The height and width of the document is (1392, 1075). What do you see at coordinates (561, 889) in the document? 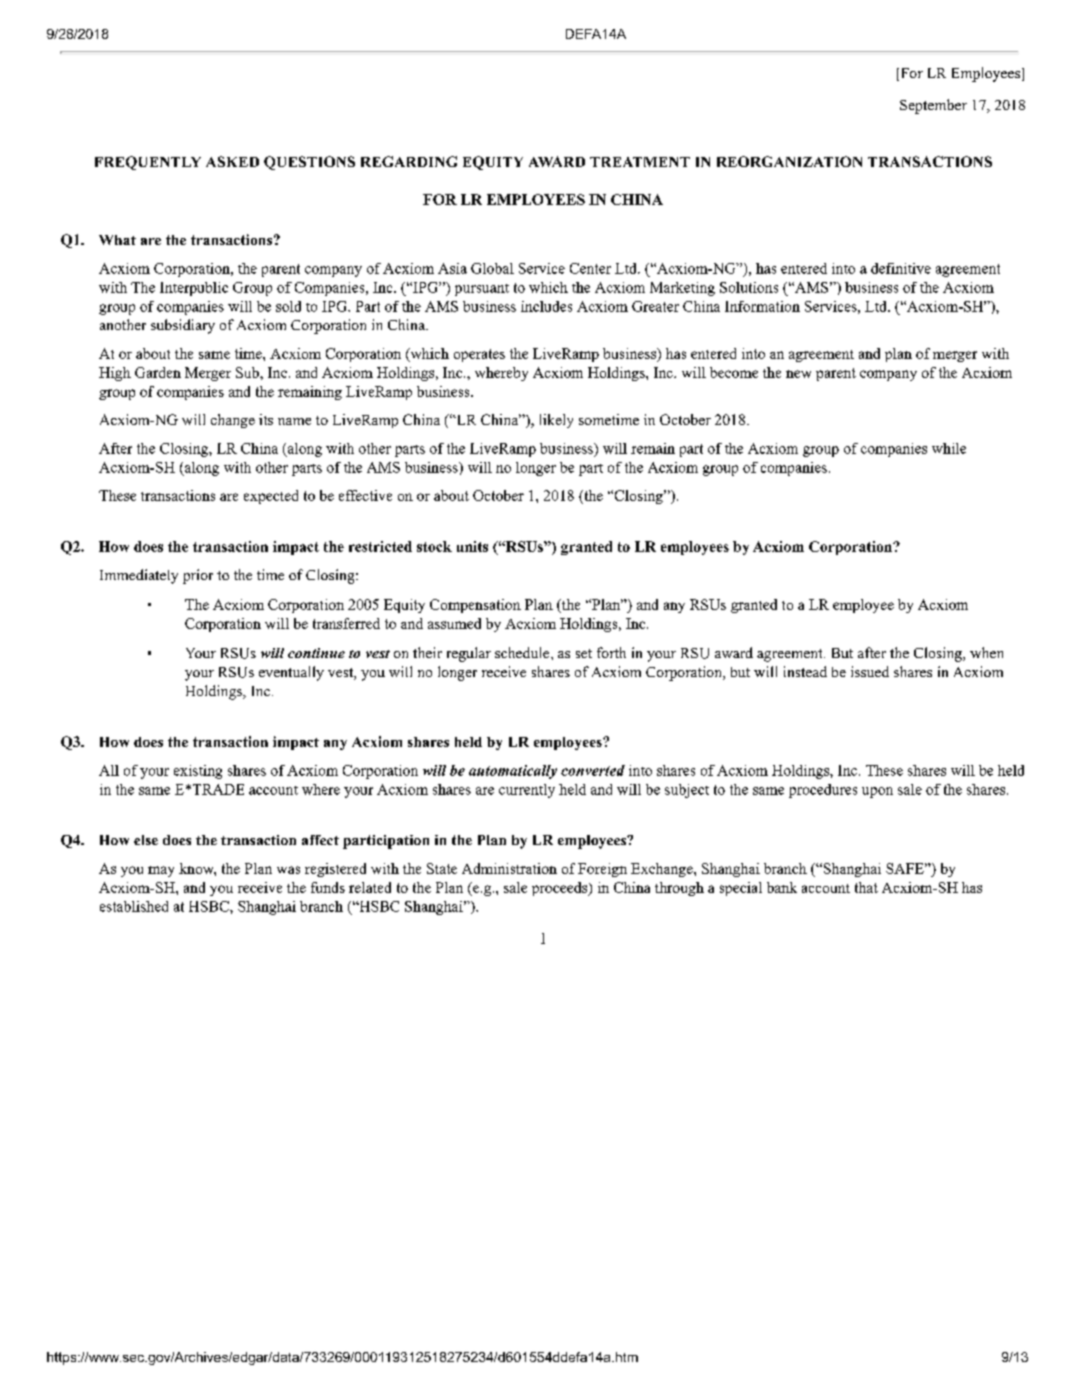
I see `proceeds` at bounding box center [561, 889].
